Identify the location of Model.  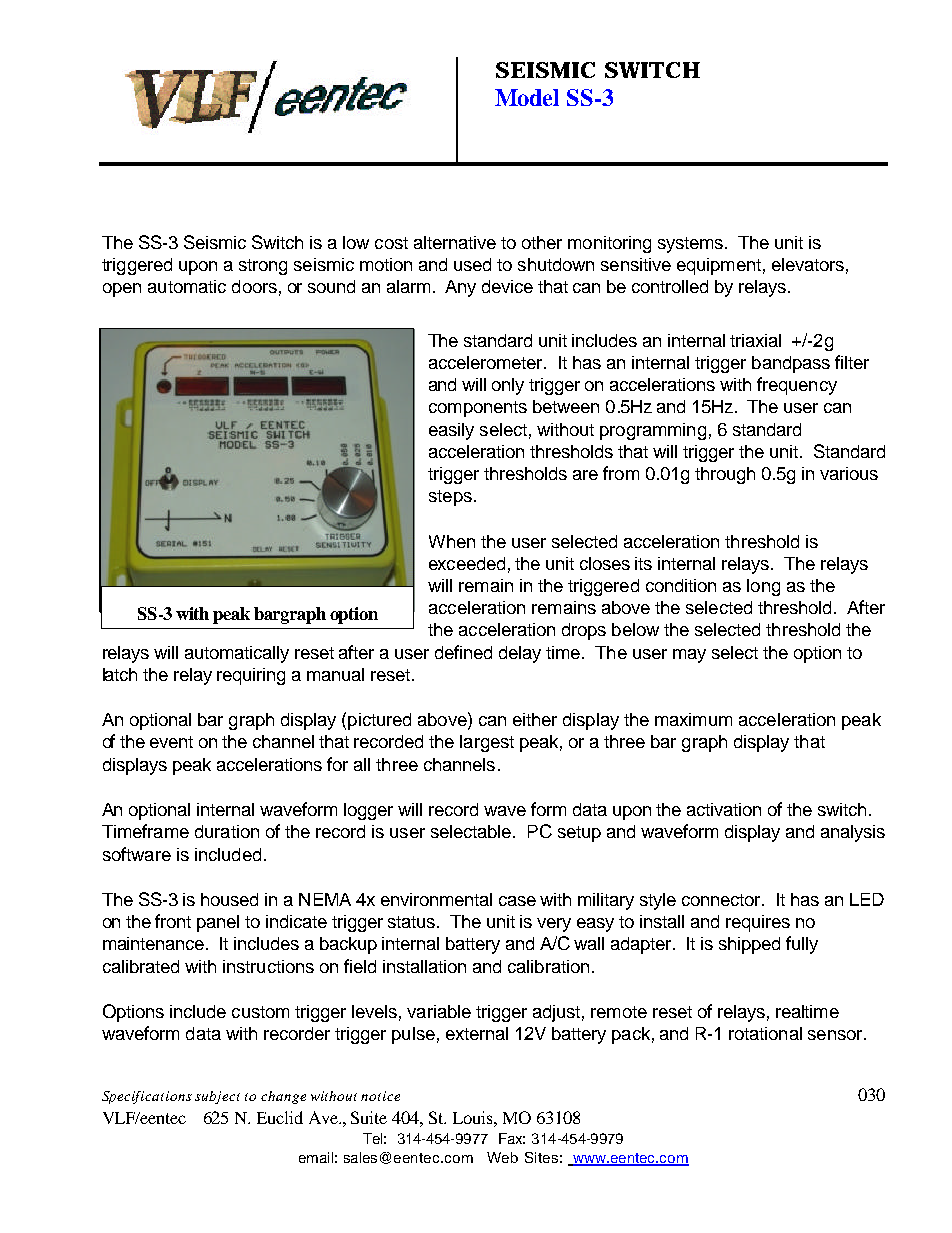
(527, 97).
